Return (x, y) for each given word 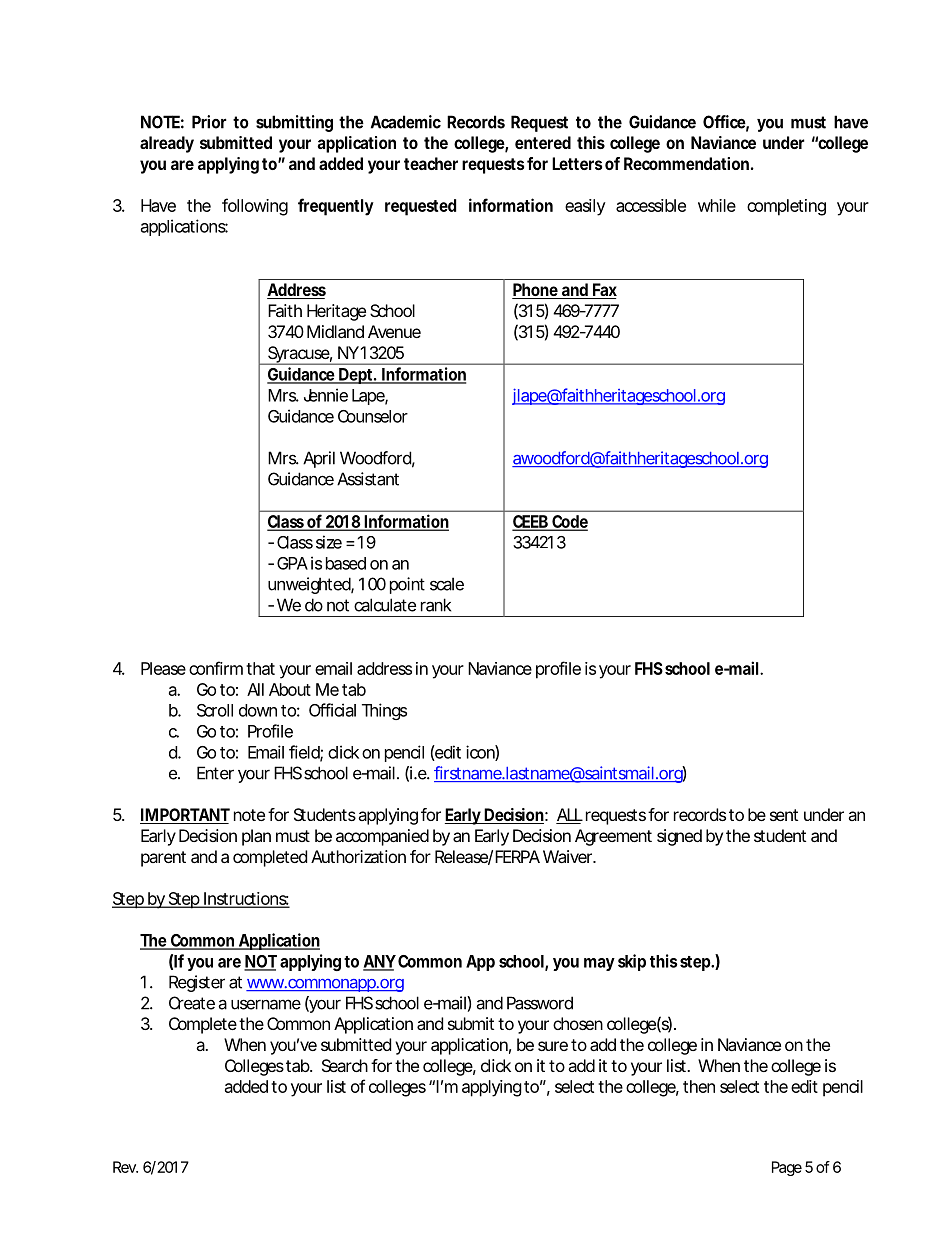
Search (345, 1065)
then (699, 1086)
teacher (431, 163)
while (717, 205)
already (167, 144)
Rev (125, 1167)
